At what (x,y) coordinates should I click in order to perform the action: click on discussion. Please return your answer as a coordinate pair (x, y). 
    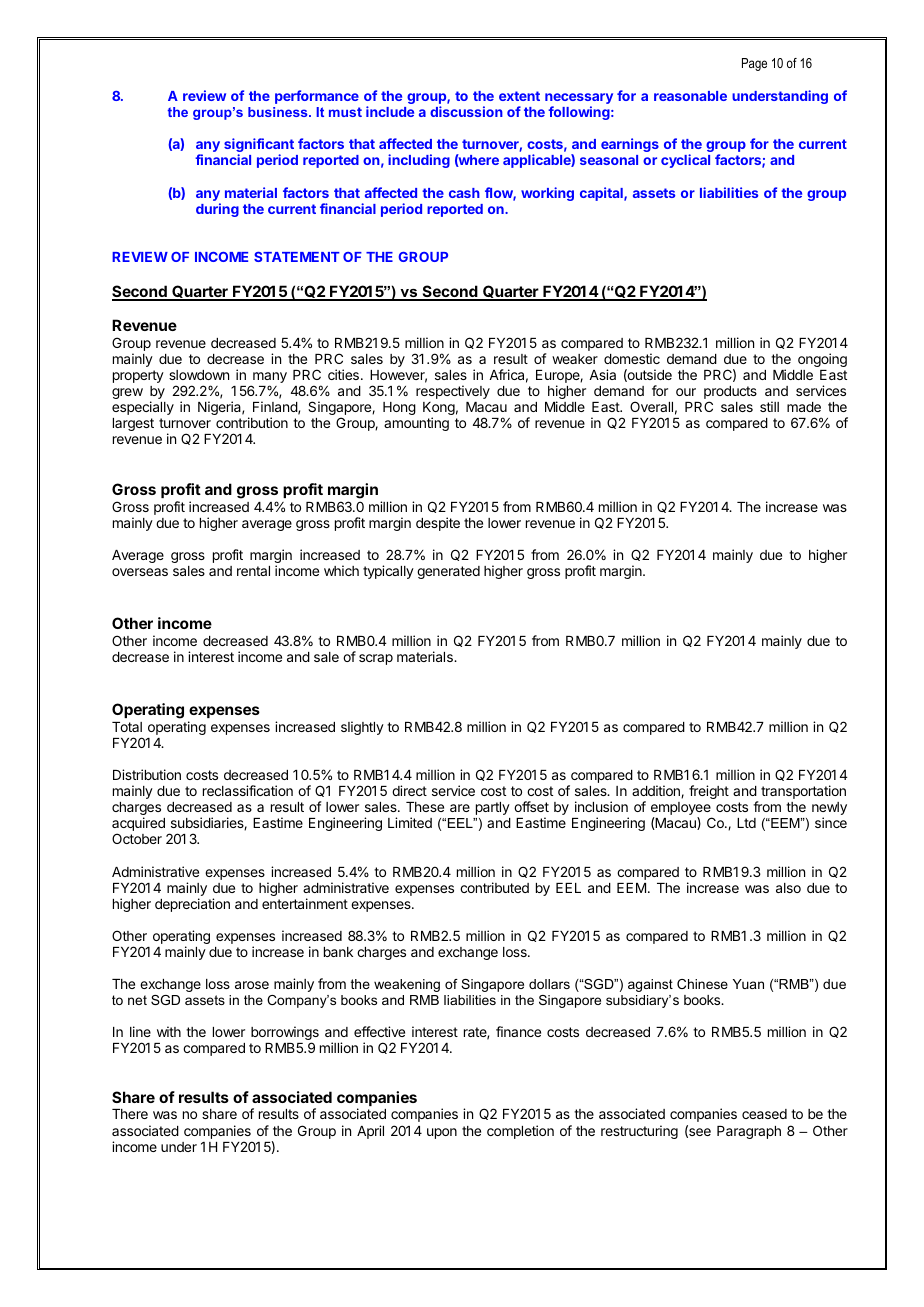
    Looking at the image, I should click on (466, 111).
